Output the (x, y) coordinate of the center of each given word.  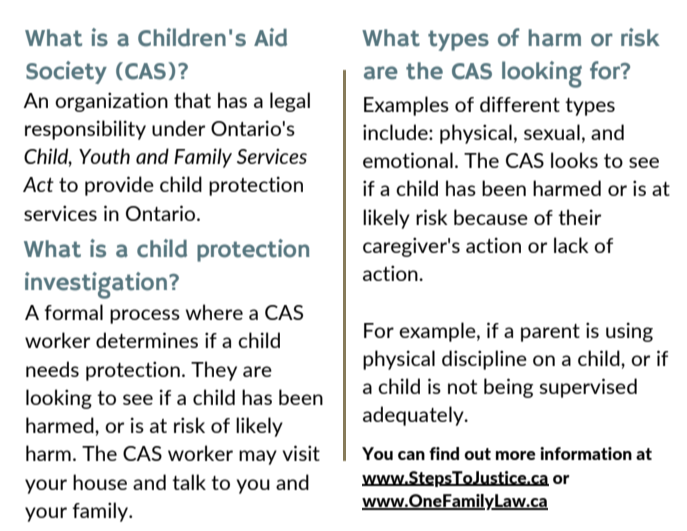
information (586, 453)
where (214, 312)
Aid (270, 37)
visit (301, 453)
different (520, 104)
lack (571, 245)
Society (66, 72)
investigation (97, 285)
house (100, 482)
